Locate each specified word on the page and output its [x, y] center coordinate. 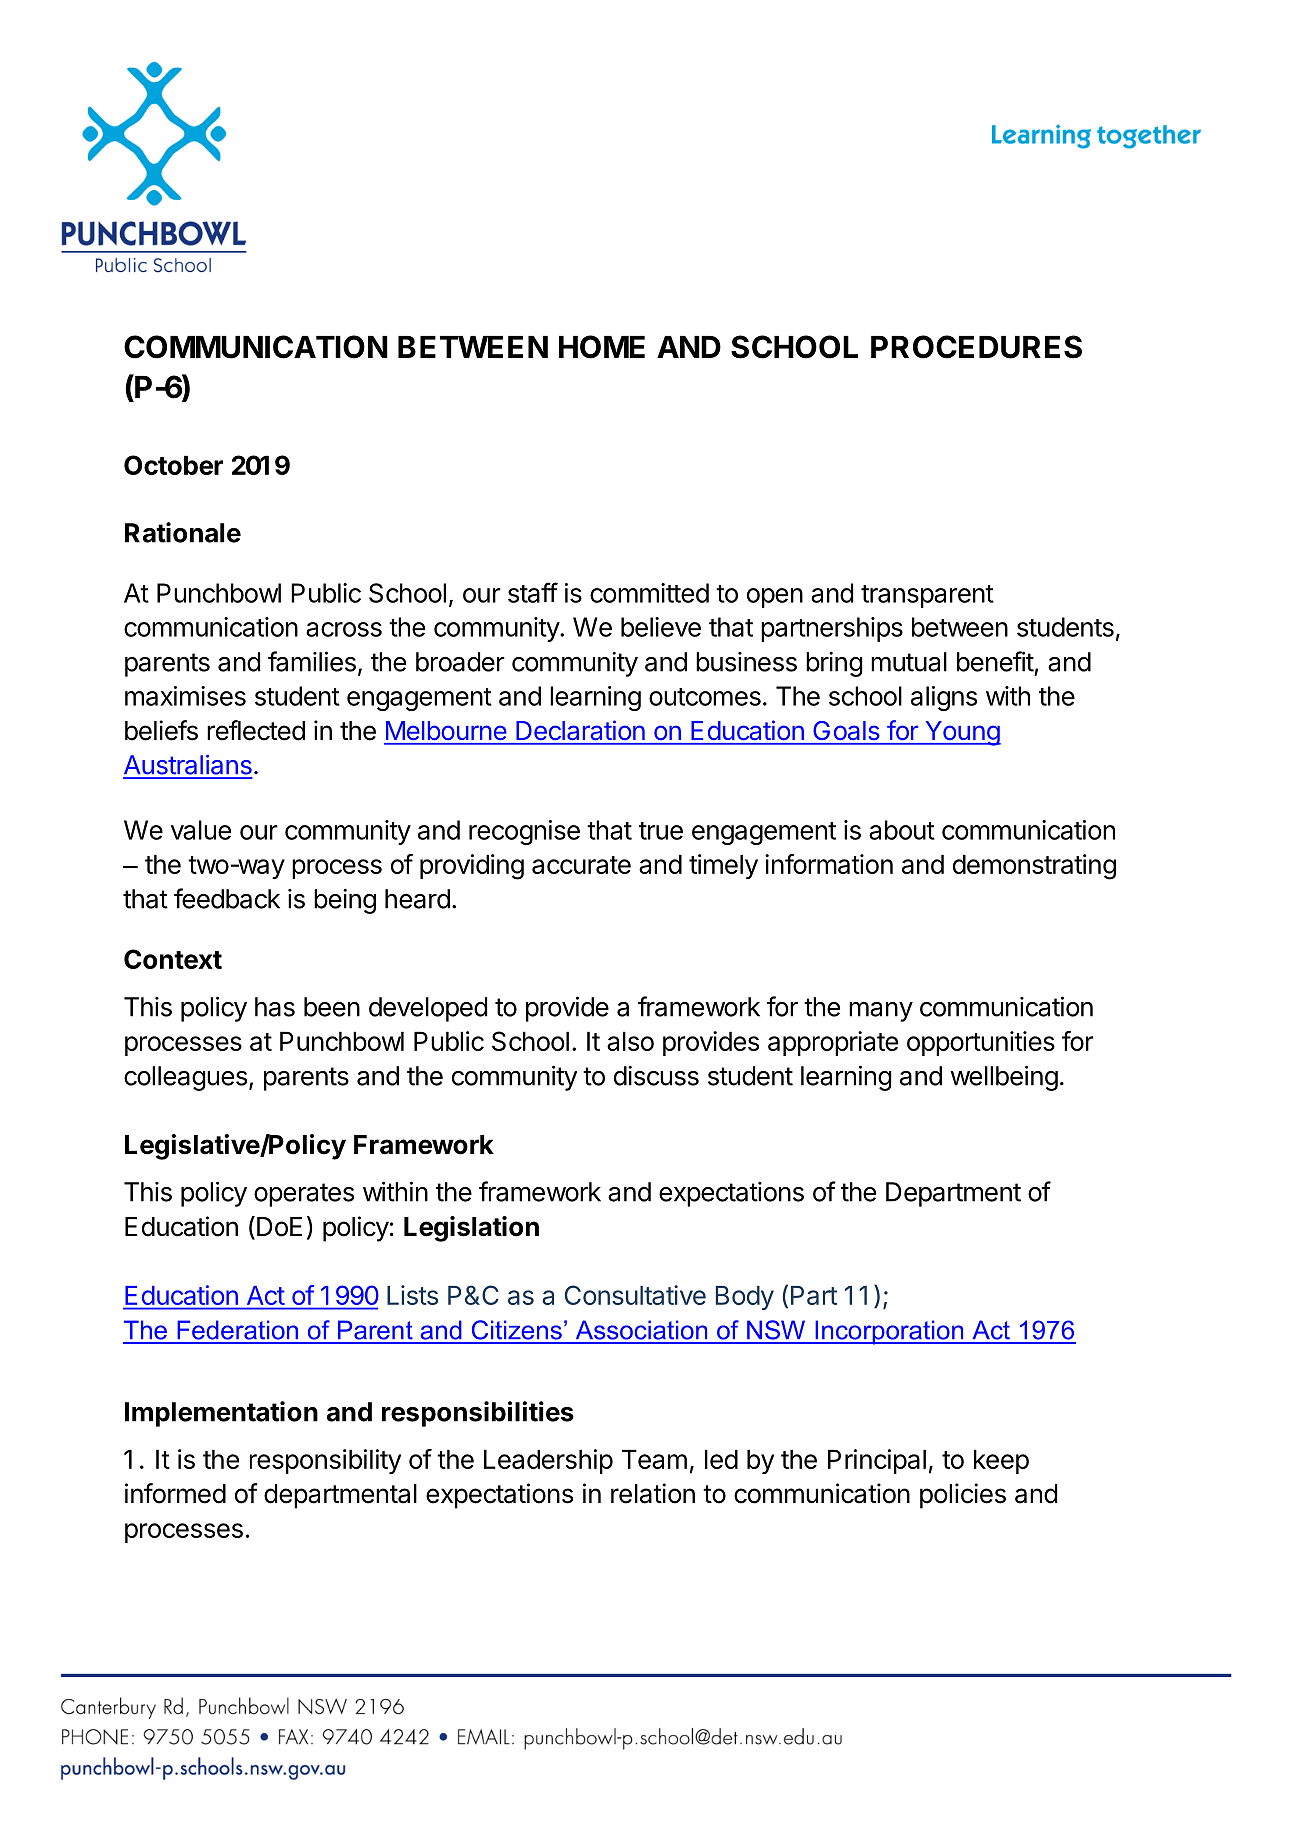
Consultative [635, 1295]
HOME [602, 347]
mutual [909, 662]
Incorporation [889, 1332]
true [661, 831]
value [201, 830]
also [630, 1041]
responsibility [325, 1461]
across [344, 629]
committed [649, 593]
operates [304, 1195]
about [902, 830]
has [275, 1007]
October [173, 465]
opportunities [981, 1043]
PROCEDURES [976, 347]
